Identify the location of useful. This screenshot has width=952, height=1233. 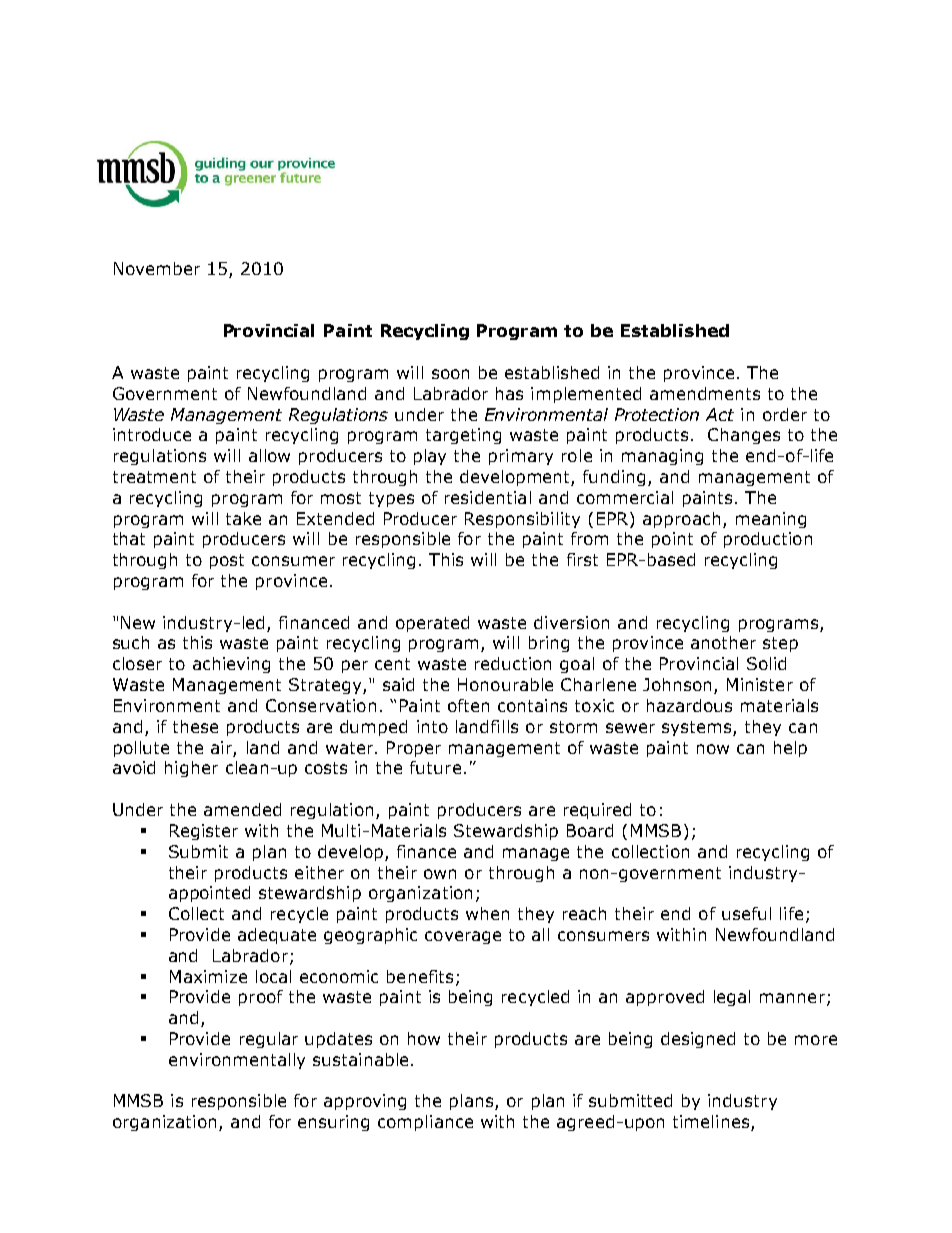
(746, 913).
